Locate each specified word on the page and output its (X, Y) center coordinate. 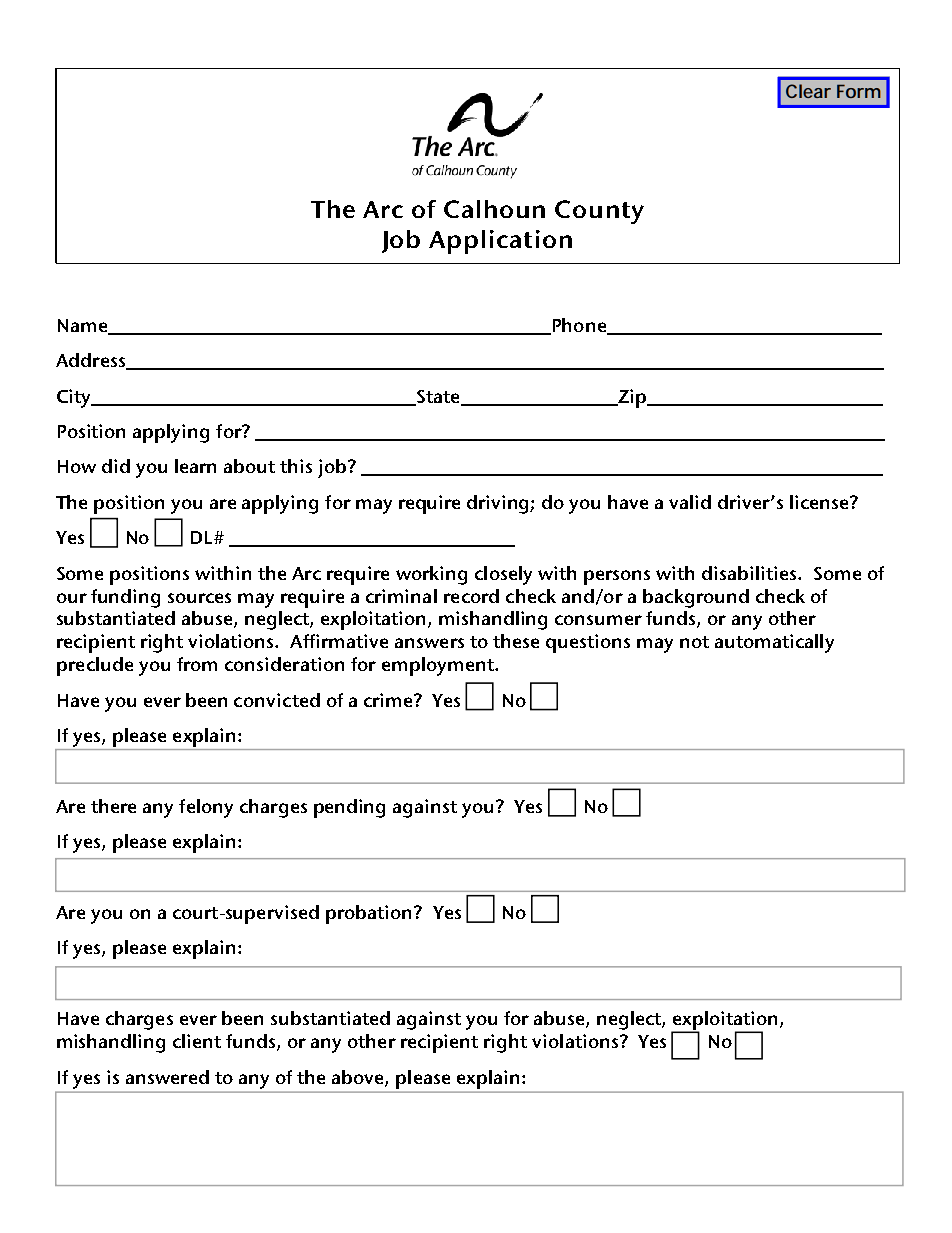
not (694, 642)
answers (429, 643)
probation (368, 914)
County (599, 212)
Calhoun (494, 209)
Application (500, 242)
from (197, 664)
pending (349, 808)
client (197, 1041)
